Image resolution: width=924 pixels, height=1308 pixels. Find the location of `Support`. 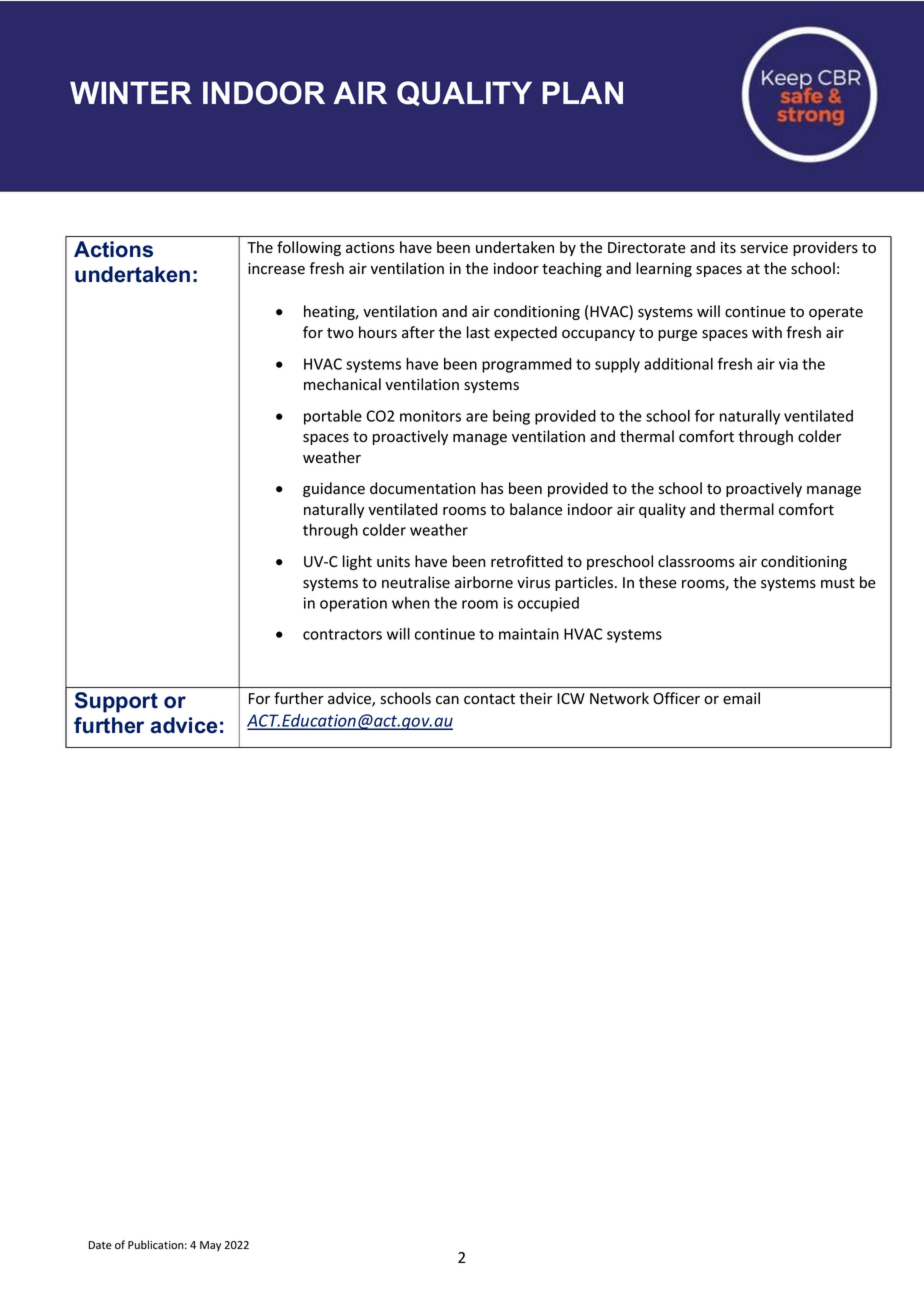

Support is located at coordinates (116, 702).
